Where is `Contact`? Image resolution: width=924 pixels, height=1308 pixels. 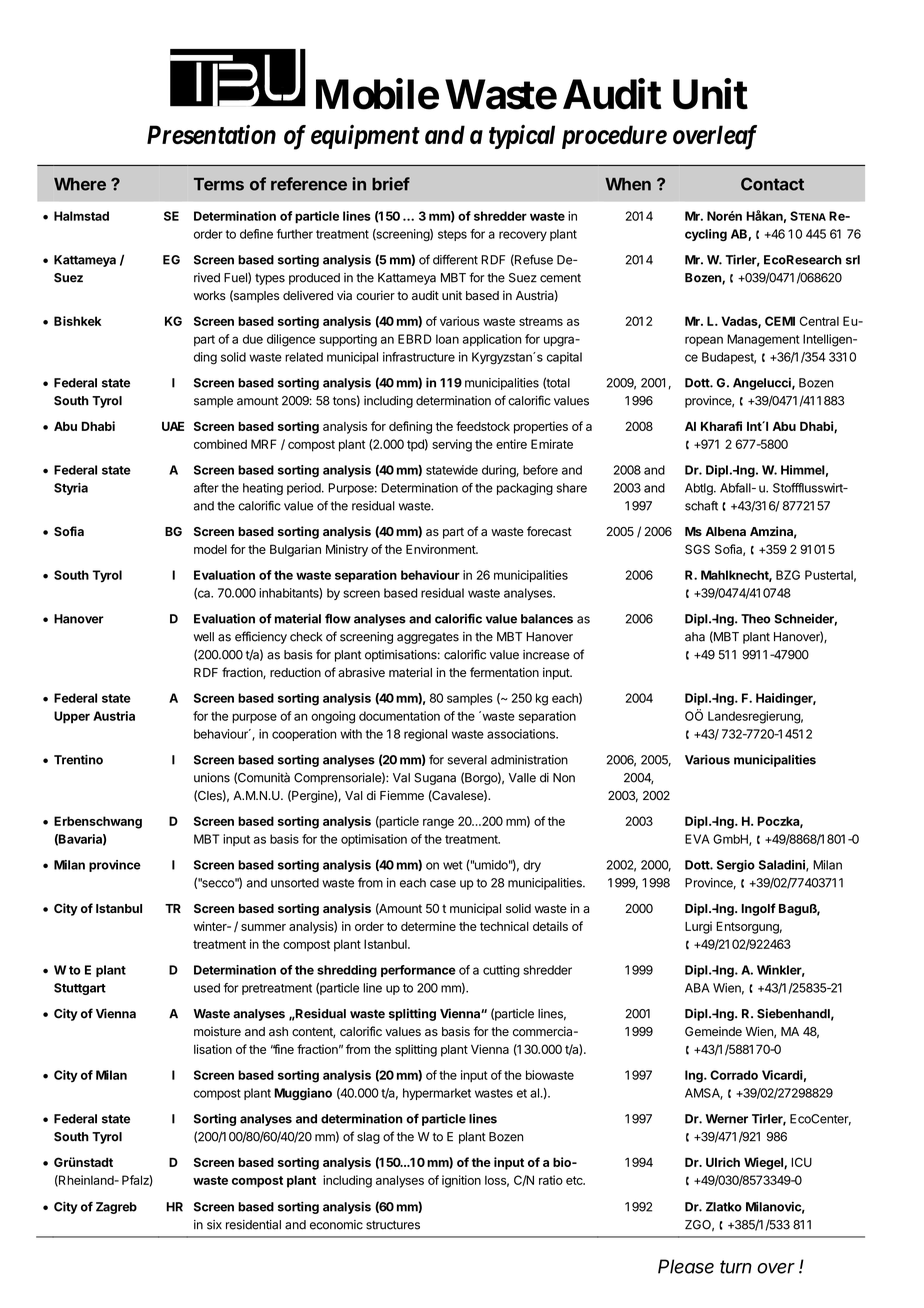
Contact is located at coordinates (772, 184).
